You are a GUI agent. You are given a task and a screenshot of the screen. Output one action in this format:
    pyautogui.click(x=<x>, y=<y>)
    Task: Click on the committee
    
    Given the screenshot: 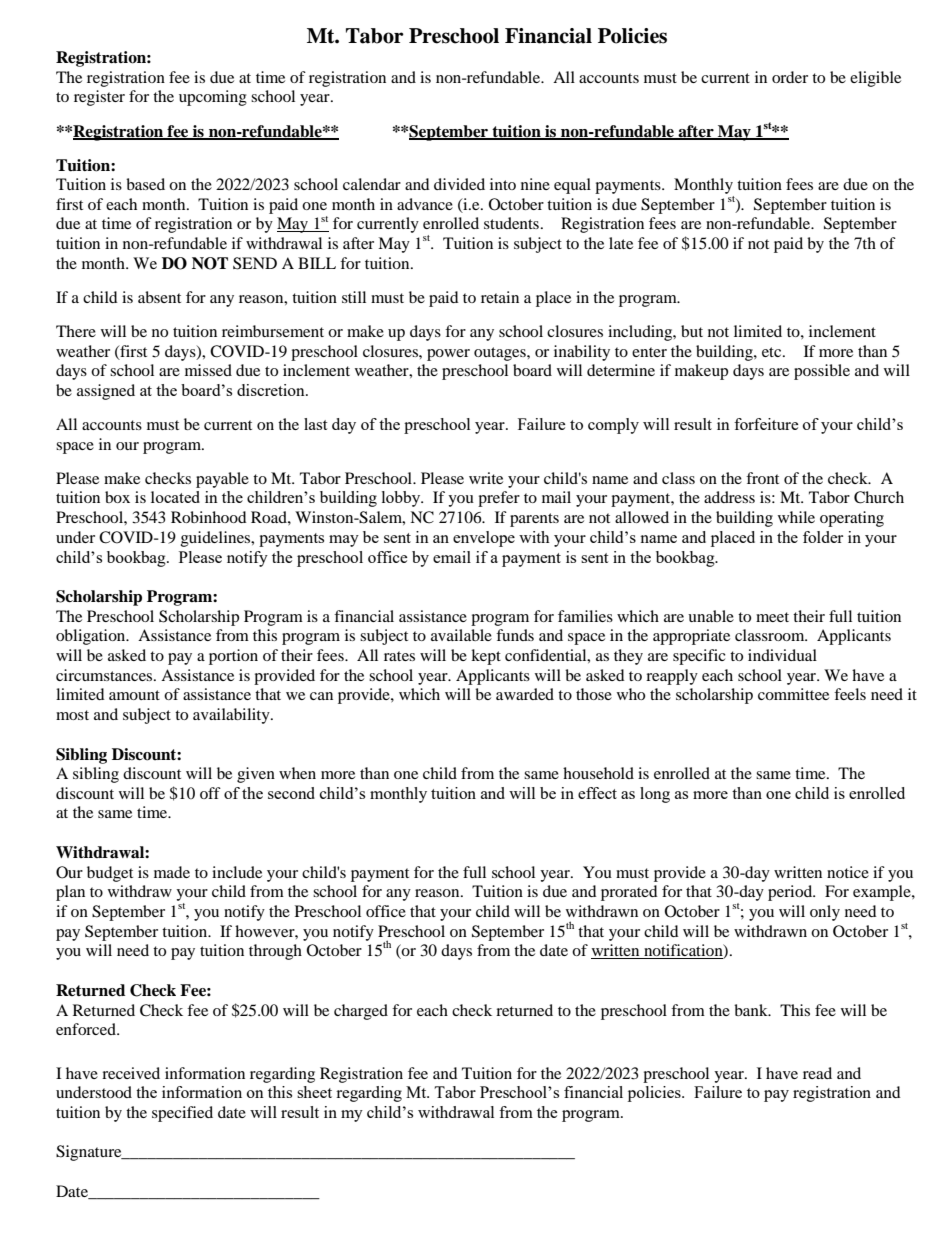 What is the action you would take?
    pyautogui.click(x=793, y=694)
